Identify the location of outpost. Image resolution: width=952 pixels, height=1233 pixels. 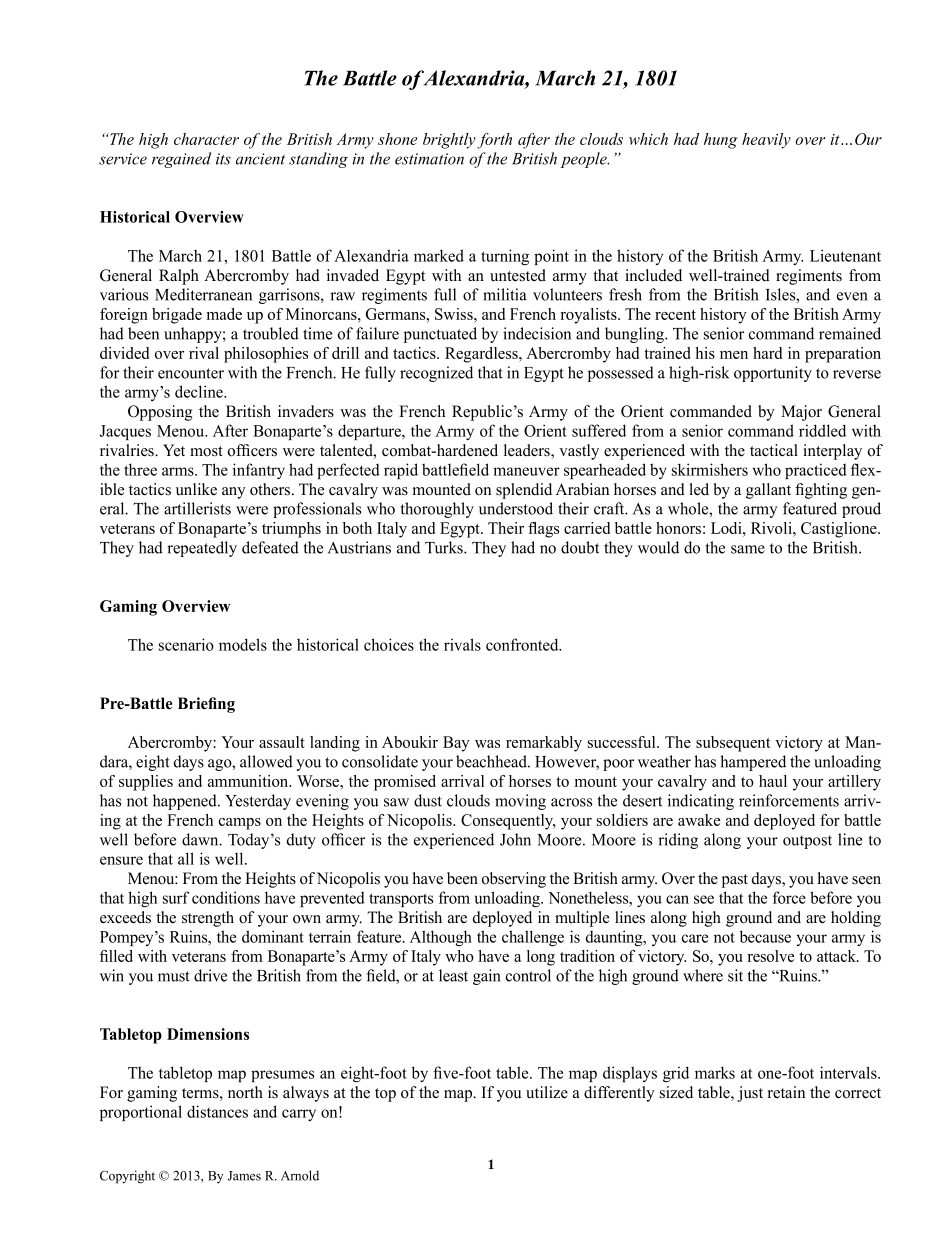
(807, 842).
